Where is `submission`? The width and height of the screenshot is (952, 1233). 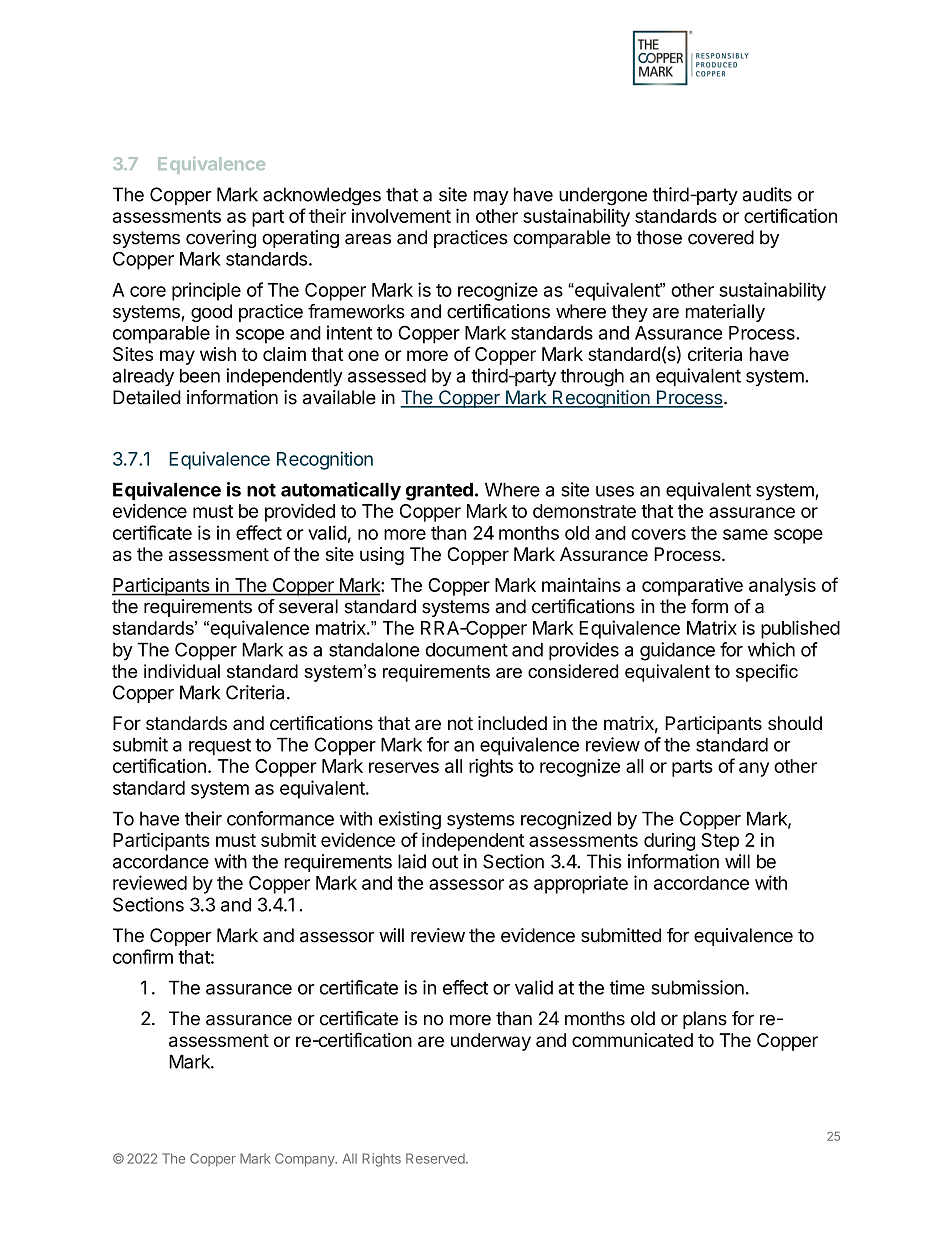 submission is located at coordinates (697, 987).
